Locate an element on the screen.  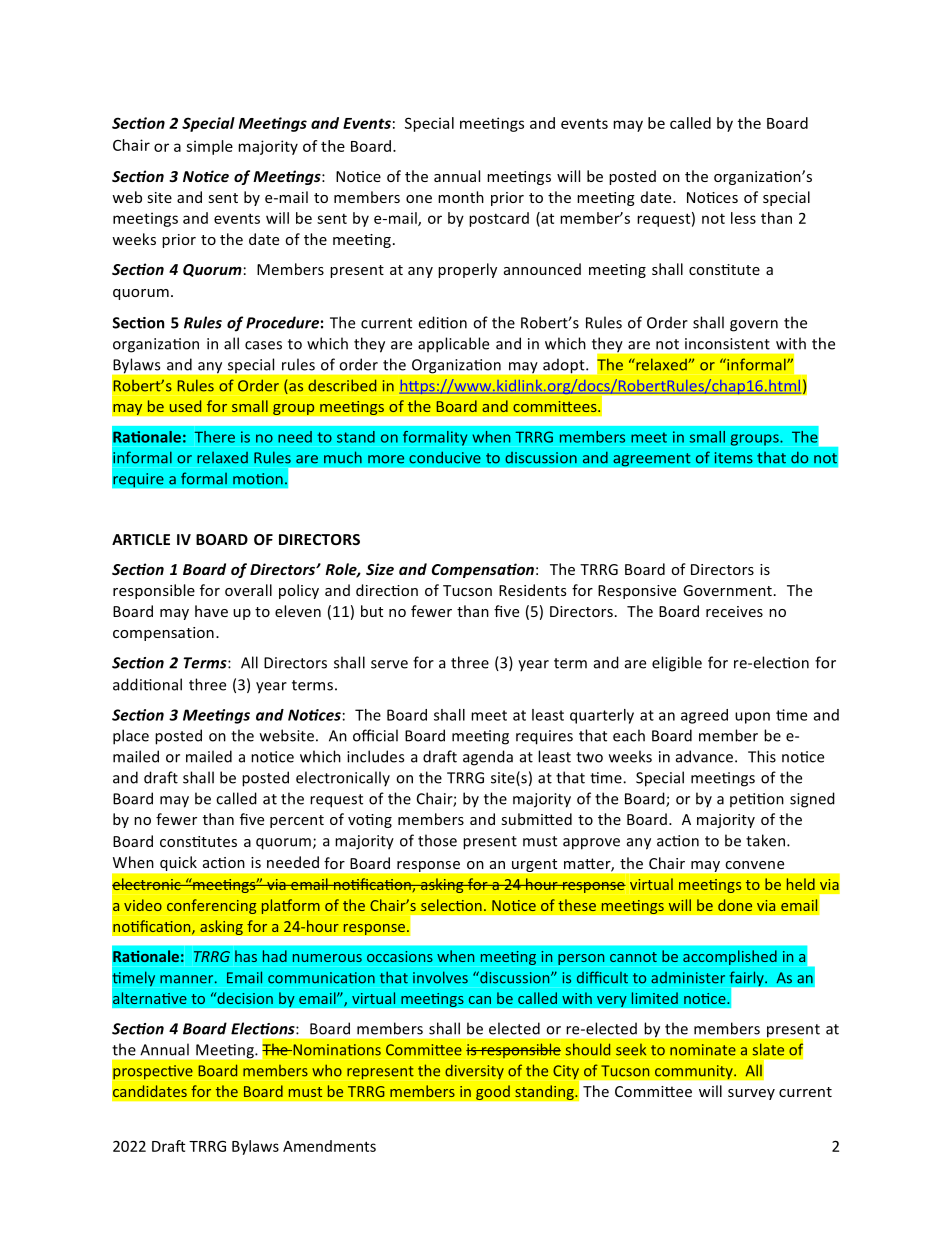
month is located at coordinates (461, 197).
